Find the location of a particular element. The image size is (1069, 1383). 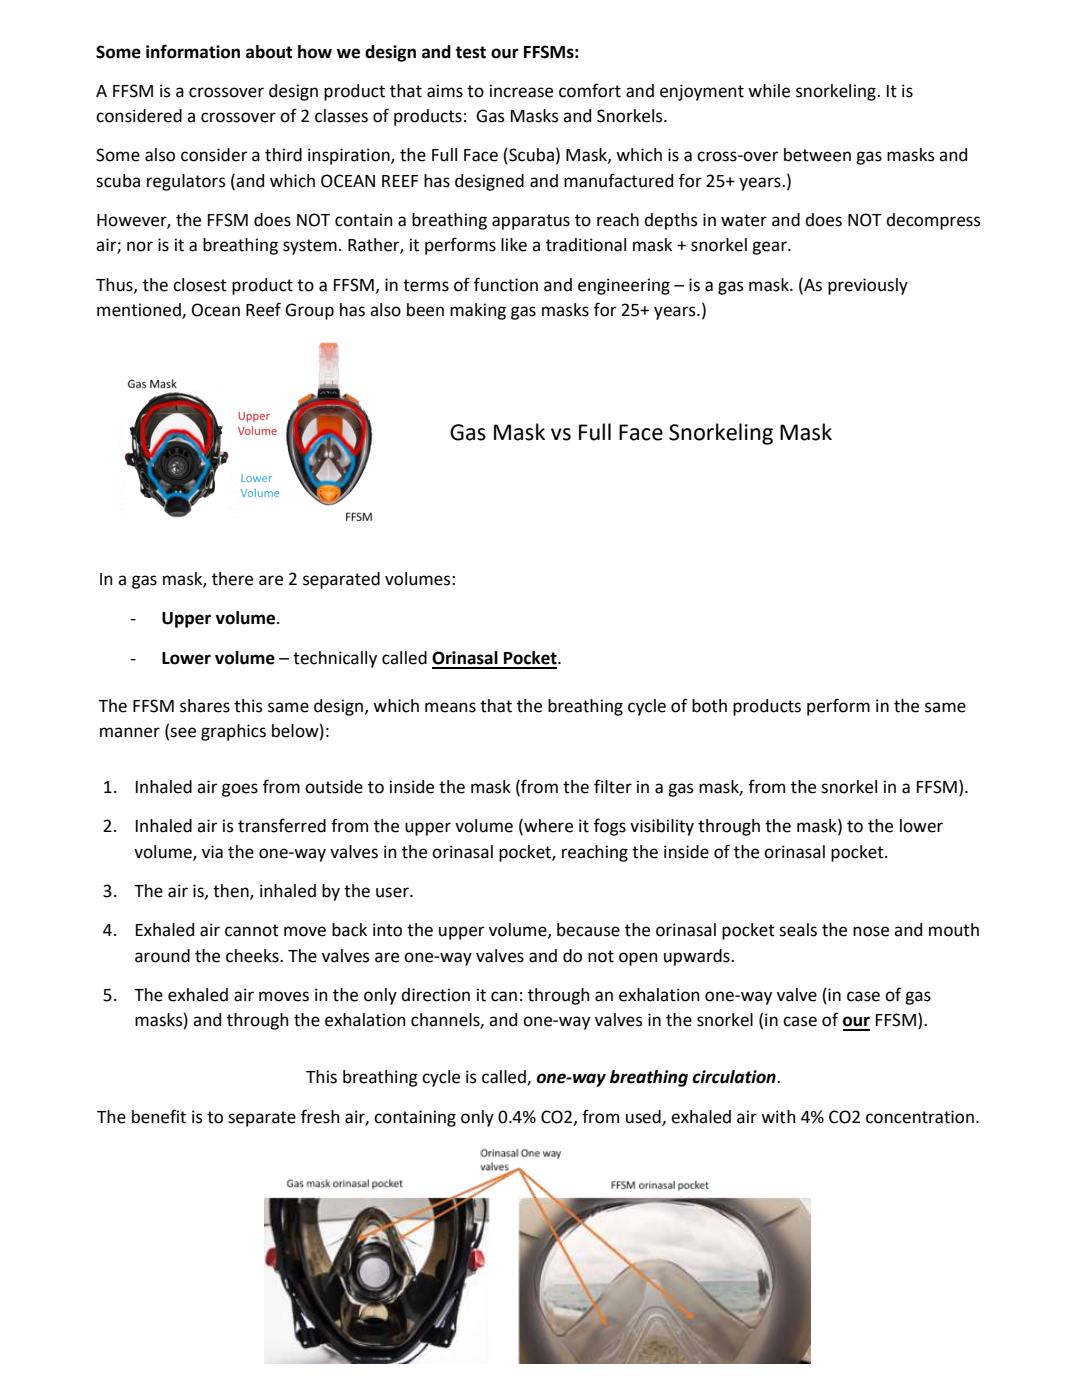

information is located at coordinates (193, 51).
